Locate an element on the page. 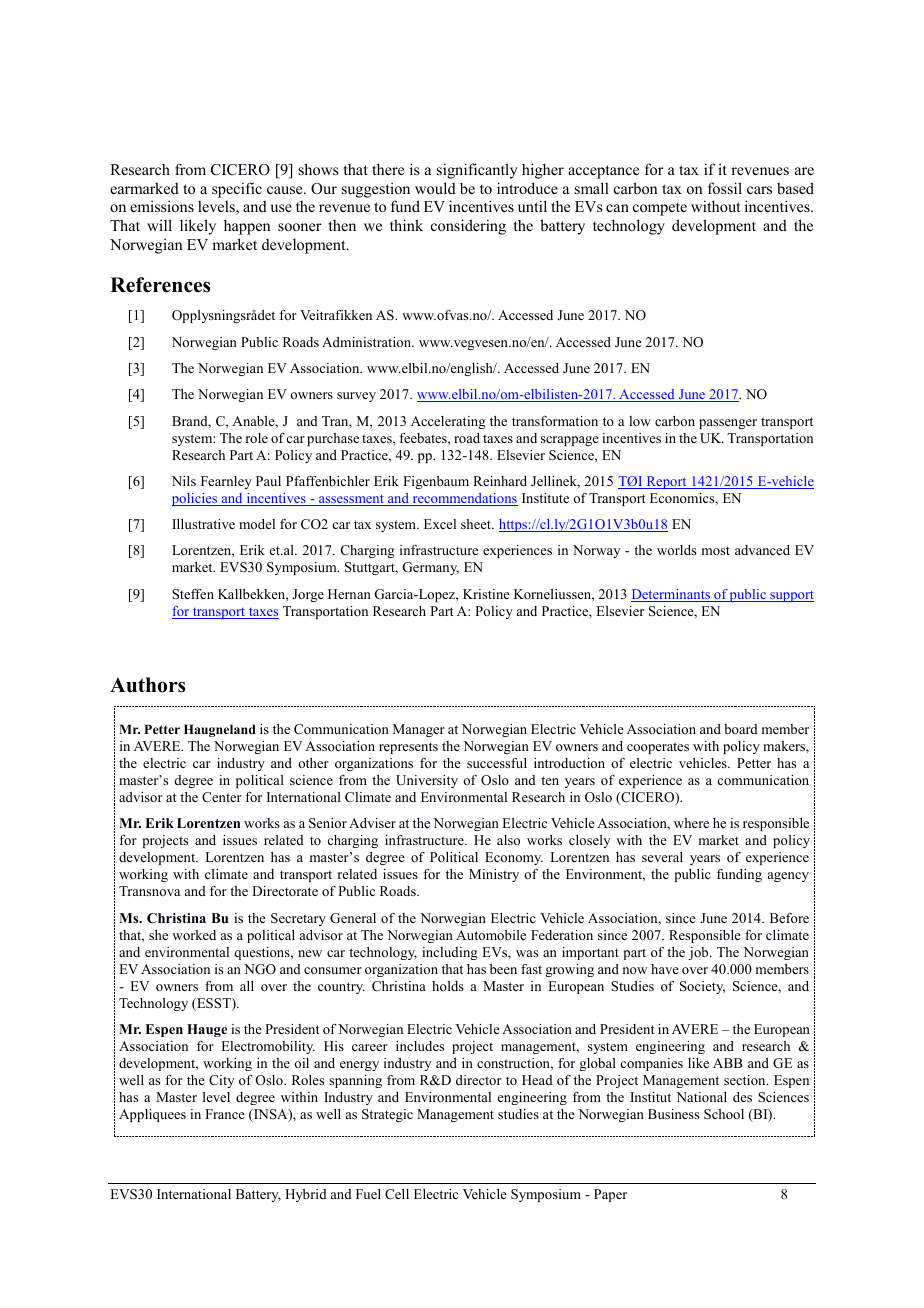 Image resolution: width=924 pixels, height=1308 pixels. France is located at coordinates (225, 1114).
